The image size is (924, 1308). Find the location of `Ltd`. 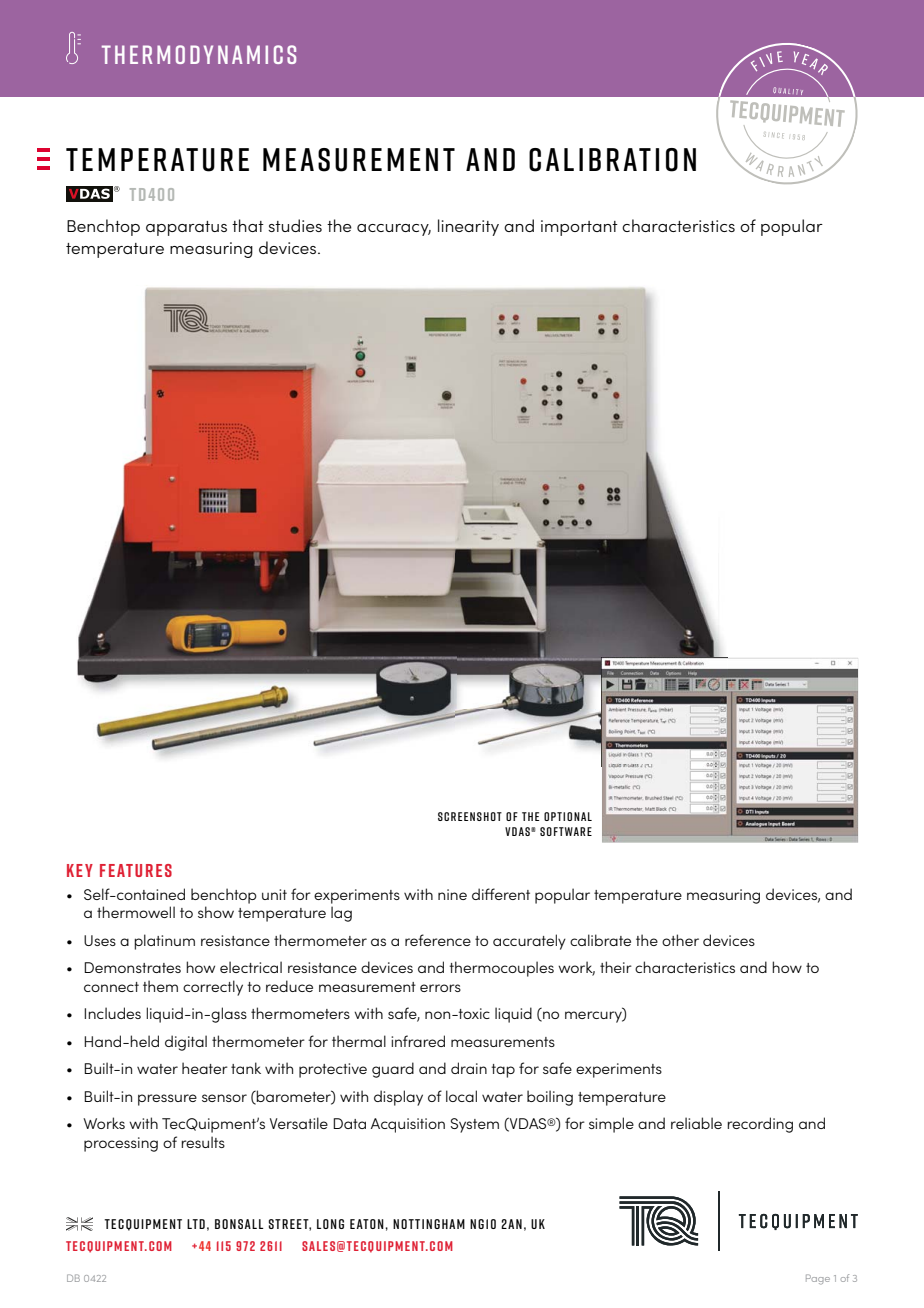

Ltd is located at coordinates (196, 1224).
